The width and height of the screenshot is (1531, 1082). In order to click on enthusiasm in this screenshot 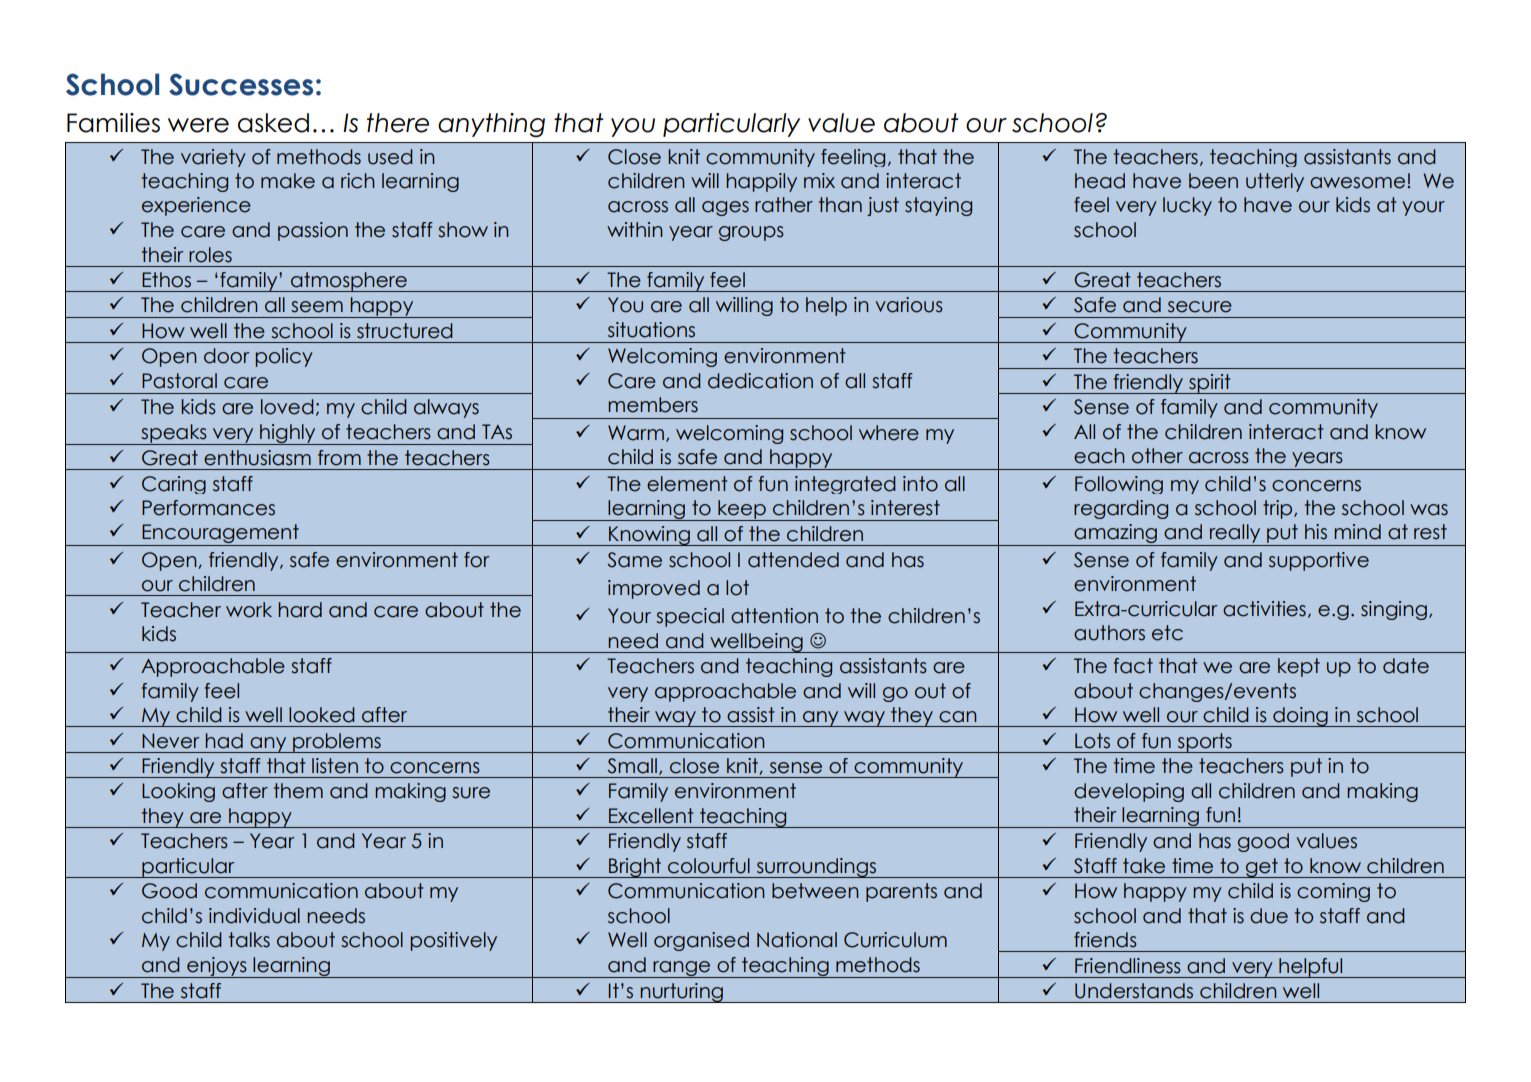, I will do `click(257, 458)`.
